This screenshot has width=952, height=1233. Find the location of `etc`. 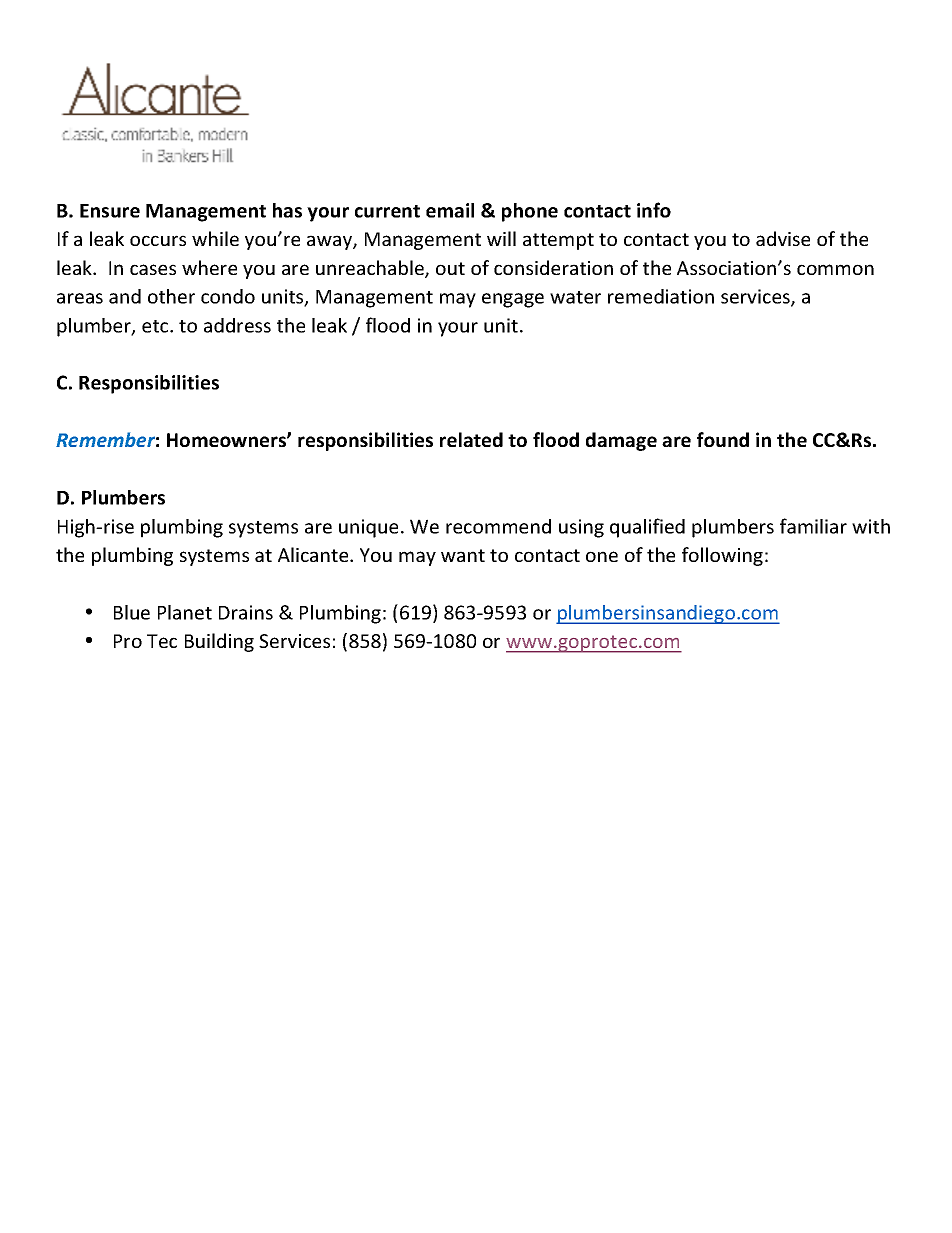

etc is located at coordinates (156, 326).
